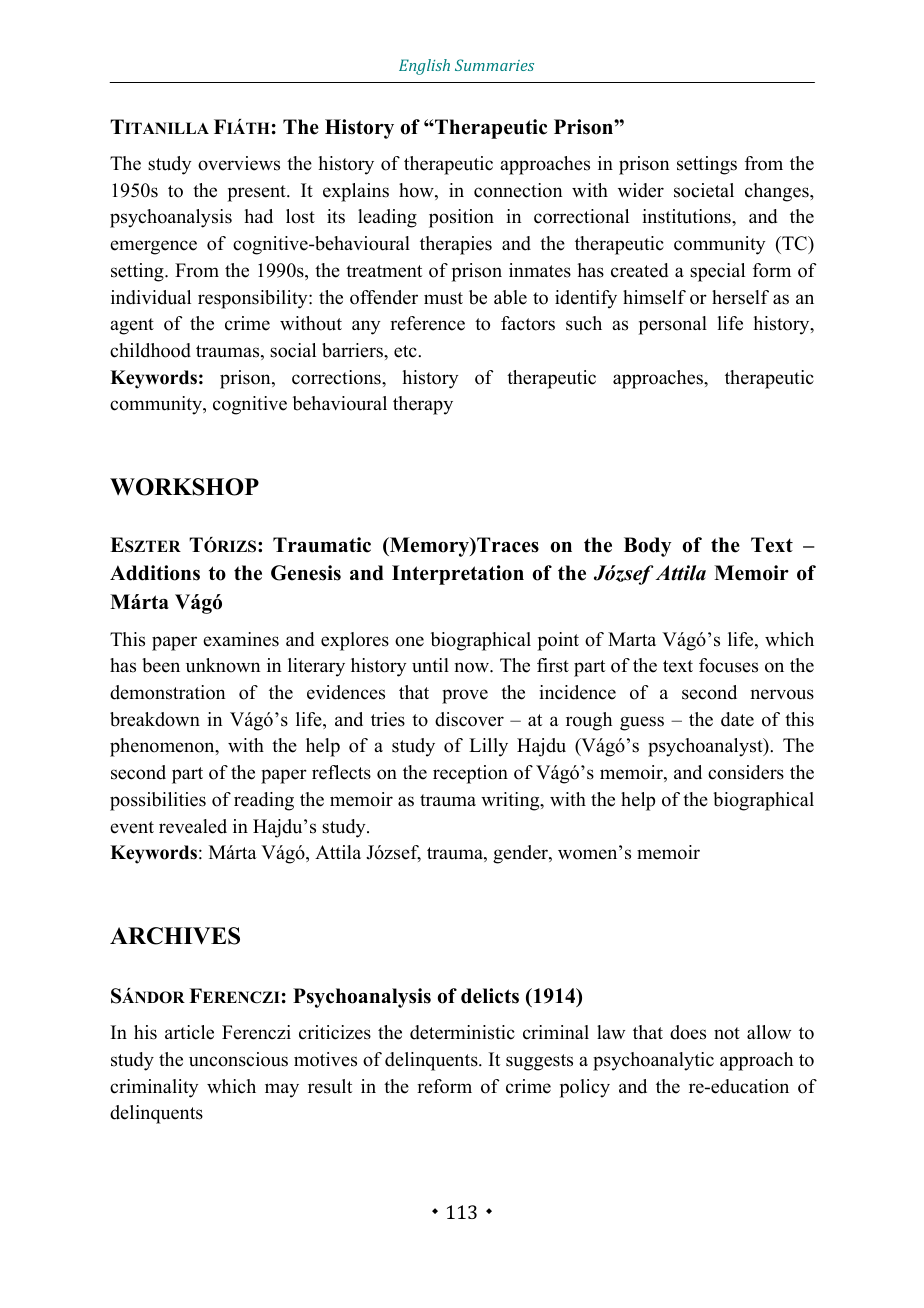 The image size is (924, 1308). I want to click on does, so click(688, 1032).
